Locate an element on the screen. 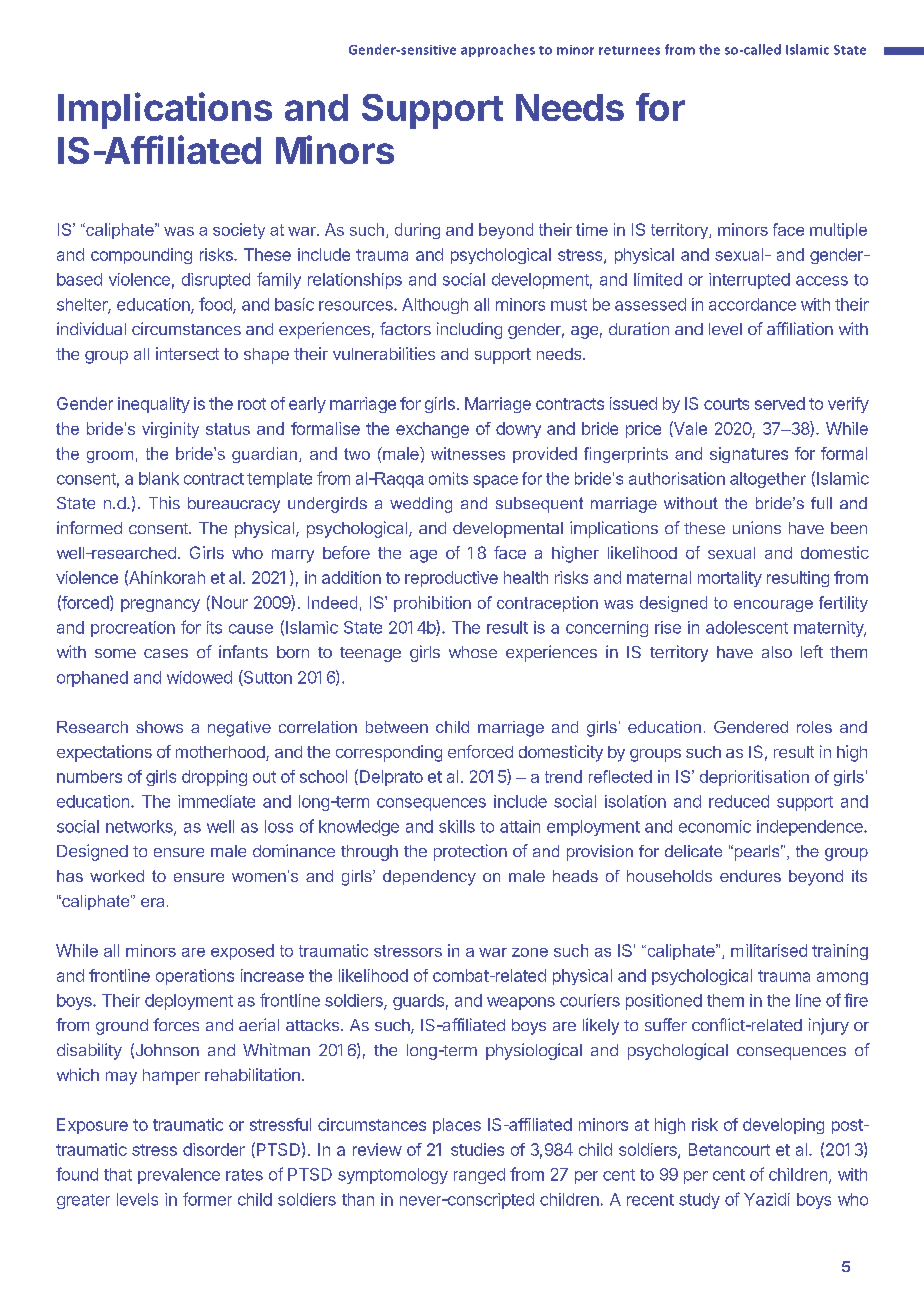 Image resolution: width=924 pixels, height=1308 pixels. encourage is located at coordinates (773, 606).
